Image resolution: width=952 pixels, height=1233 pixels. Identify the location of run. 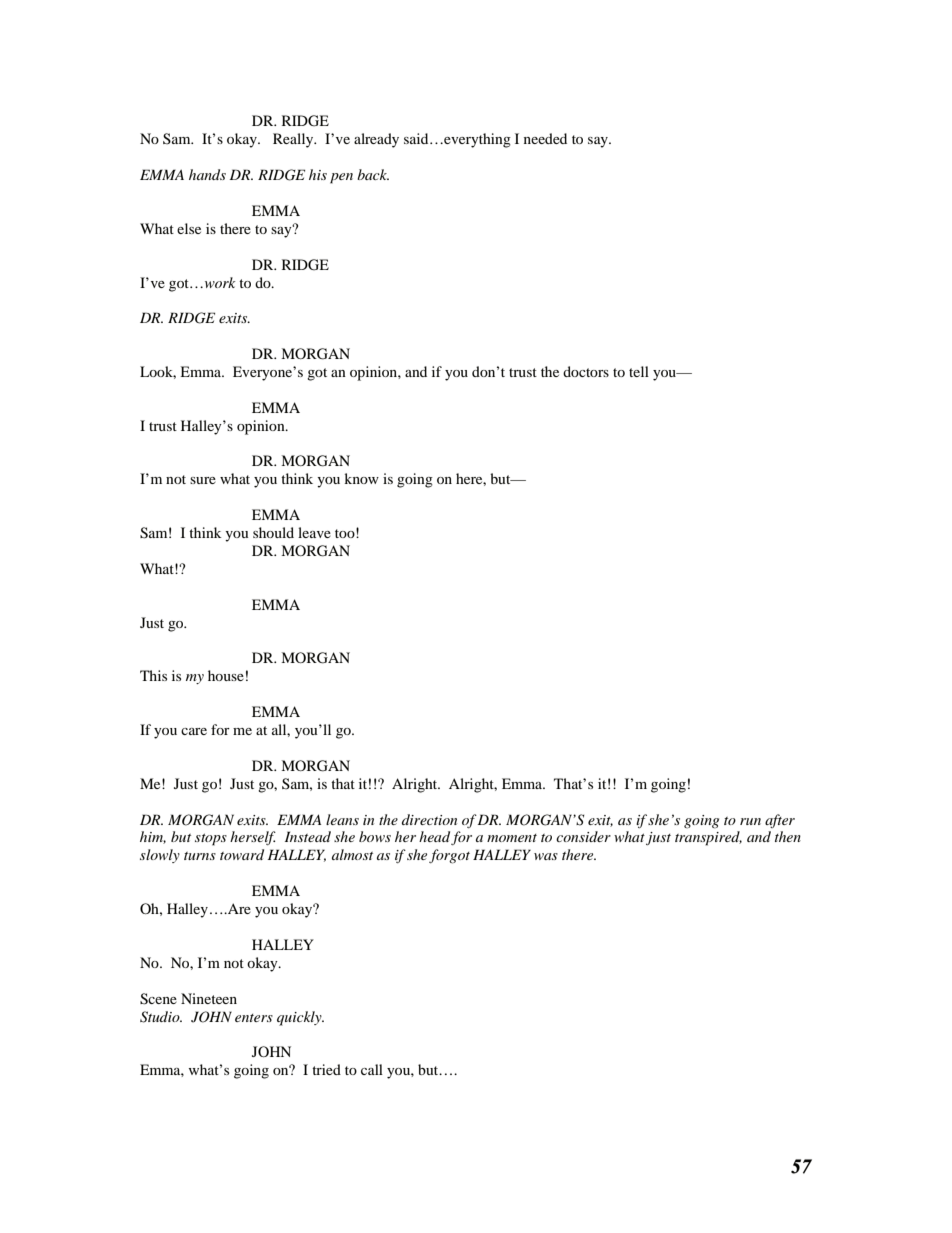
(750, 821).
